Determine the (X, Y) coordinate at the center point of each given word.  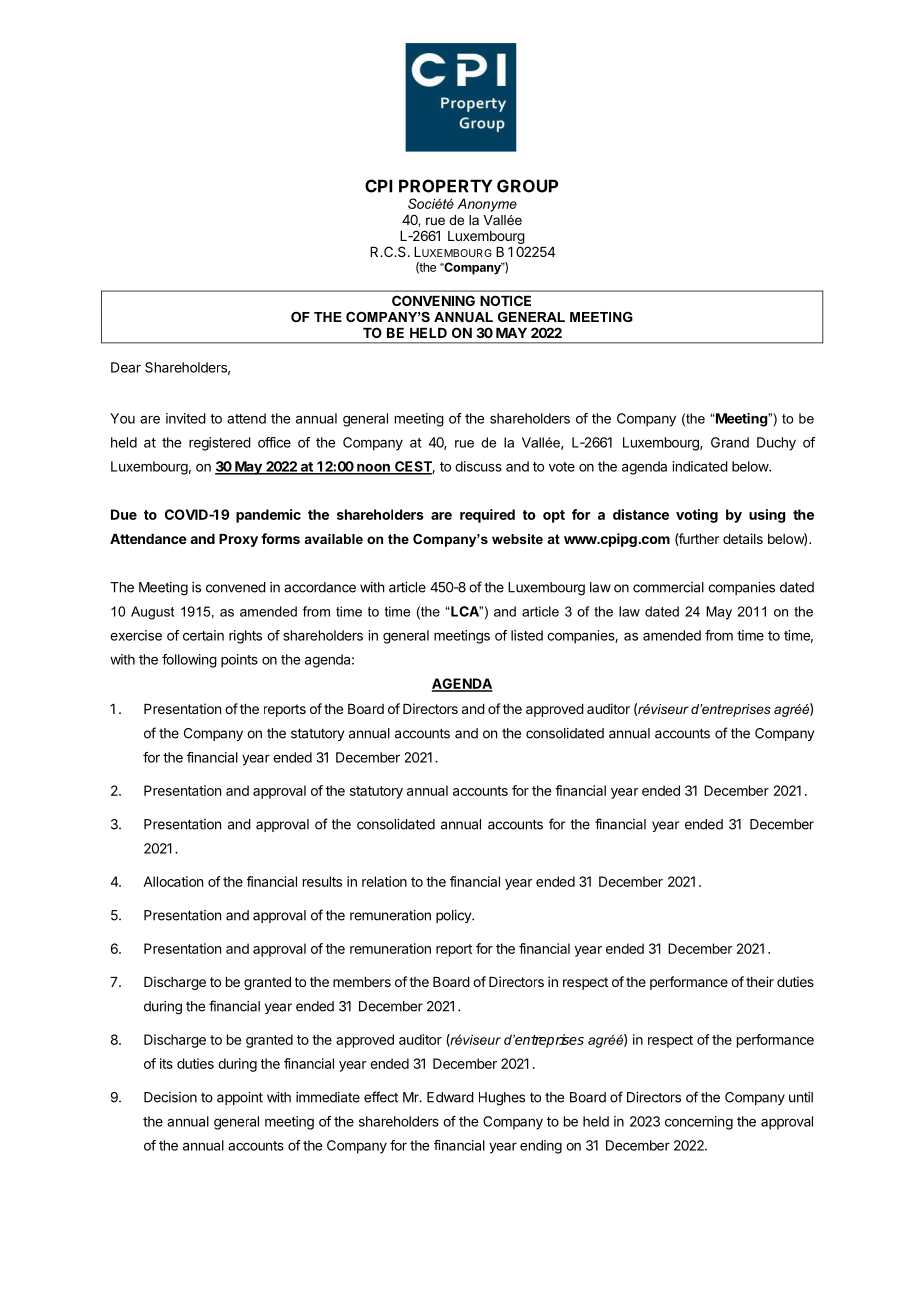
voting (697, 516)
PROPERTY (446, 186)
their (760, 981)
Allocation (173, 881)
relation (384, 881)
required (487, 516)
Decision (170, 1097)
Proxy (238, 540)
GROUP (527, 186)
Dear (126, 367)
